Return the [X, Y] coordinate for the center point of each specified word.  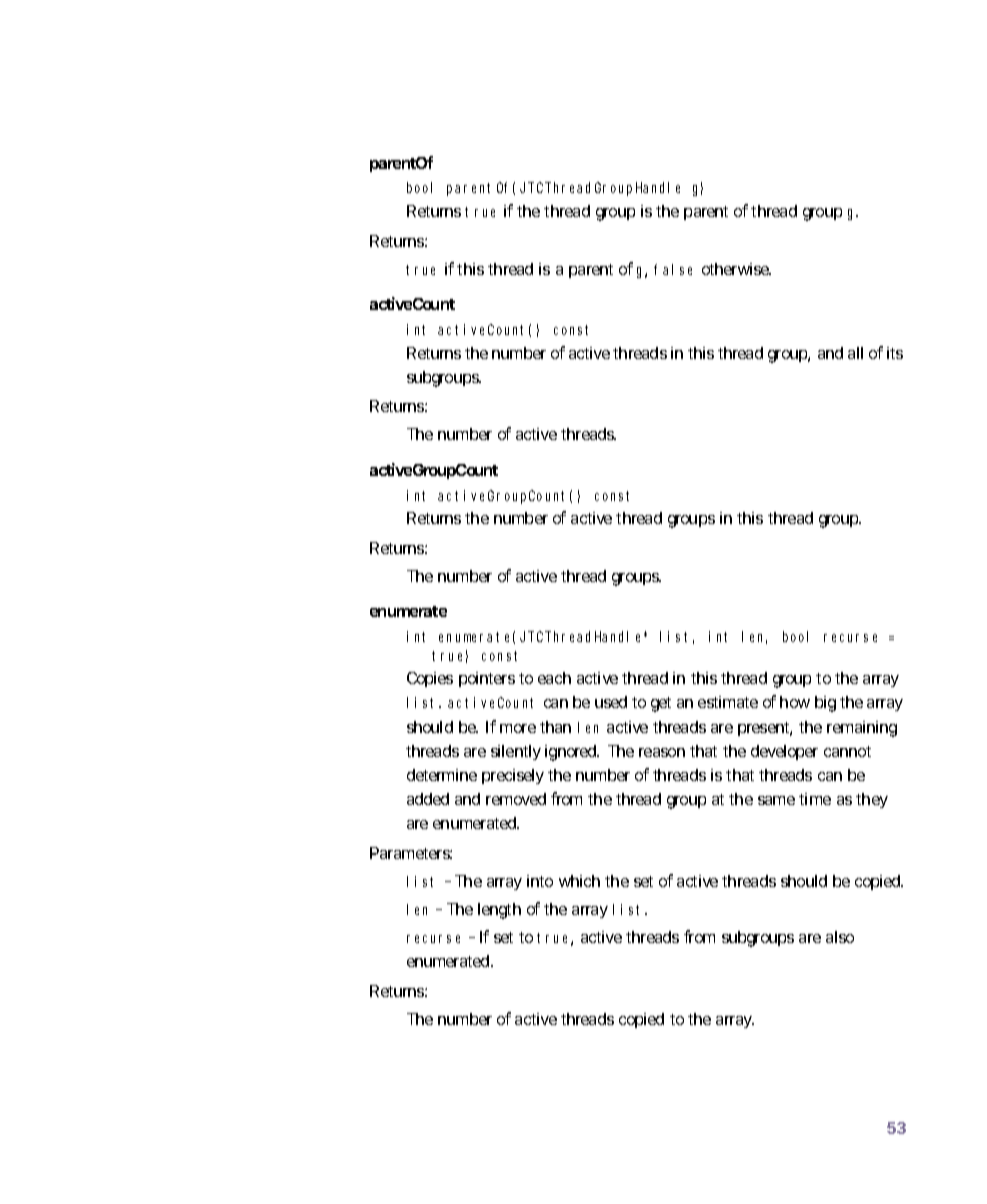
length [499, 911]
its [895, 353]
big [825, 704]
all [855, 353]
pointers [487, 679]
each [554, 678]
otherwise [736, 269]
